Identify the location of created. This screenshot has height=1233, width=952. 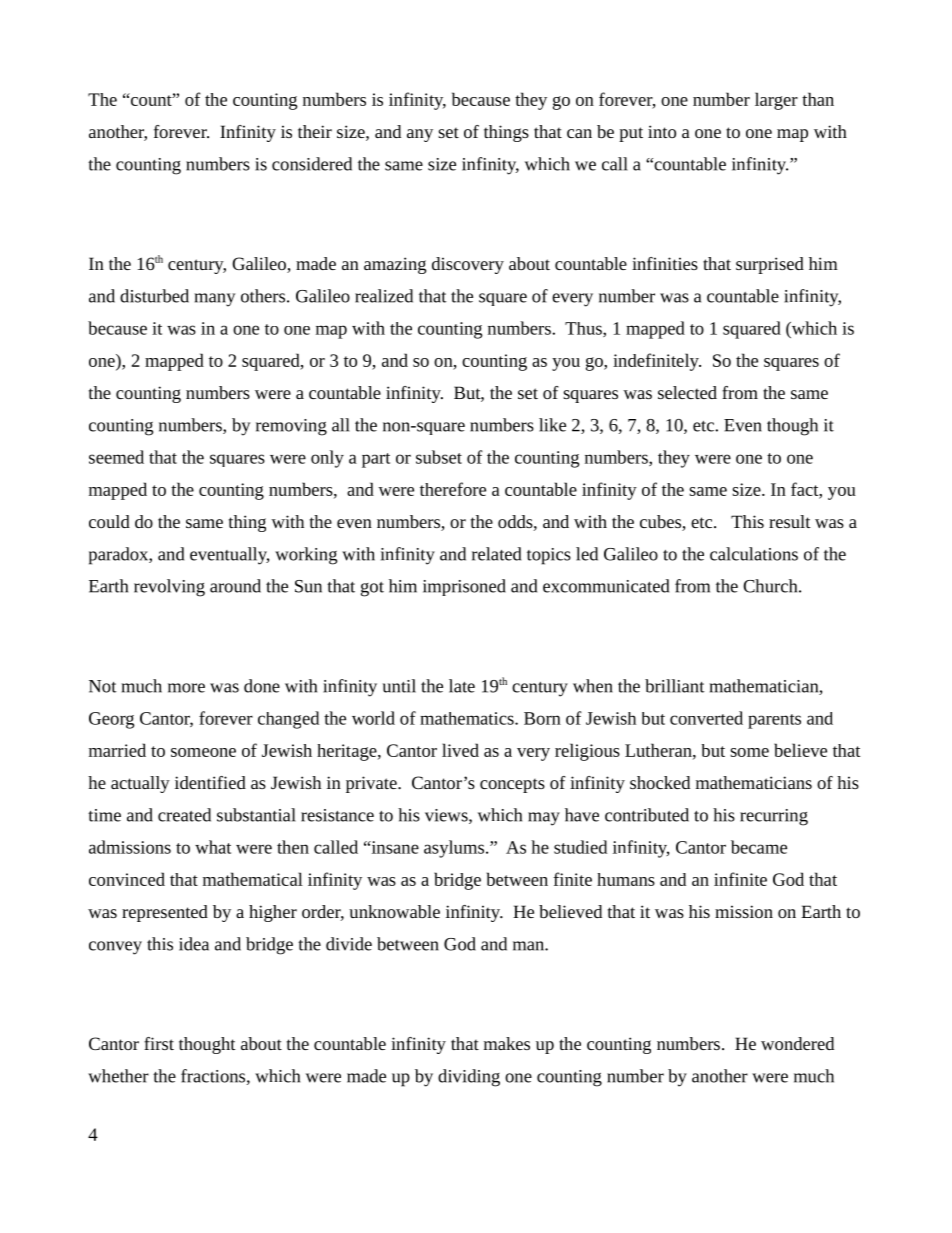
(184, 815).
